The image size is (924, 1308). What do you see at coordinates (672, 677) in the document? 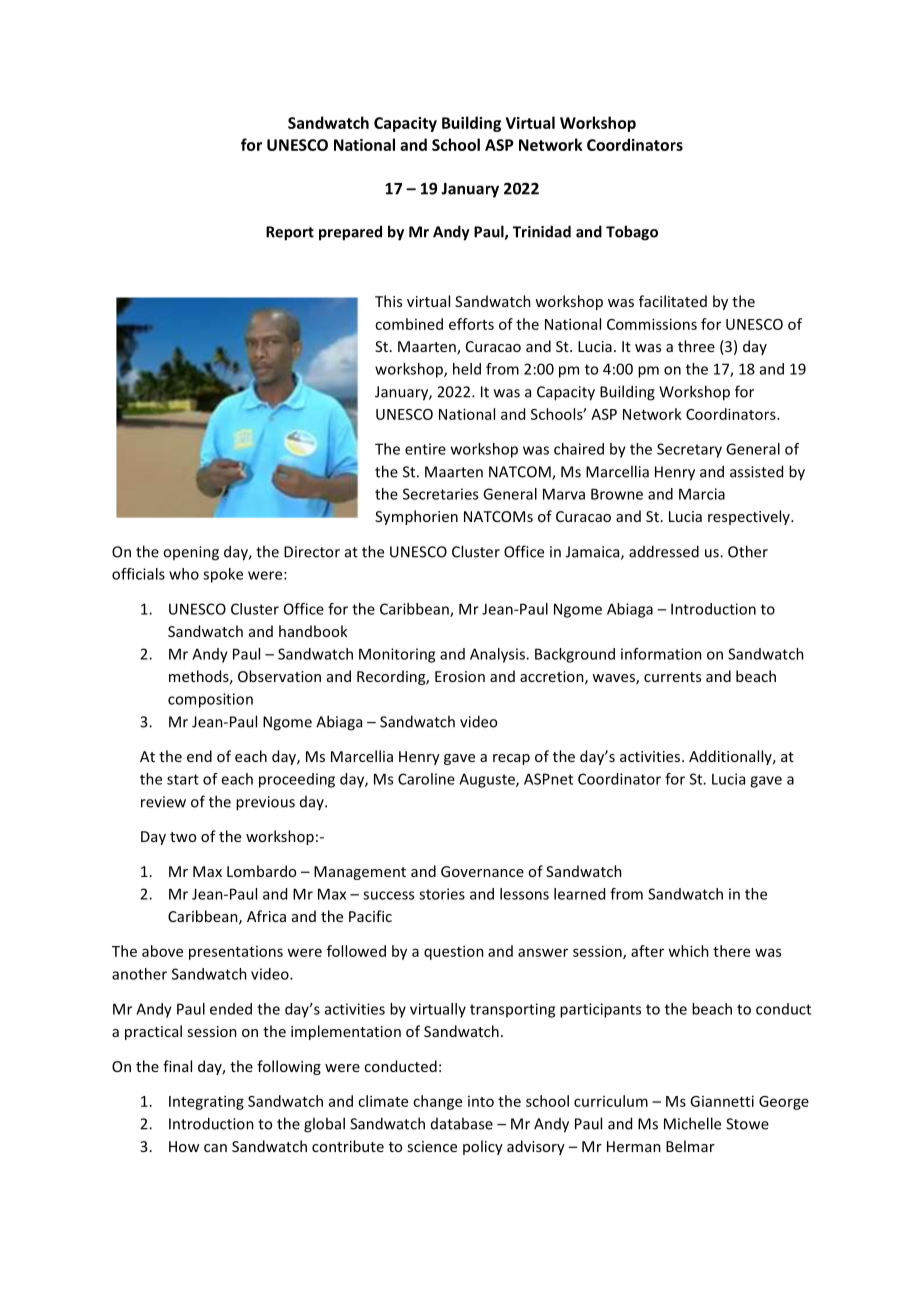
I see `currents` at bounding box center [672, 677].
